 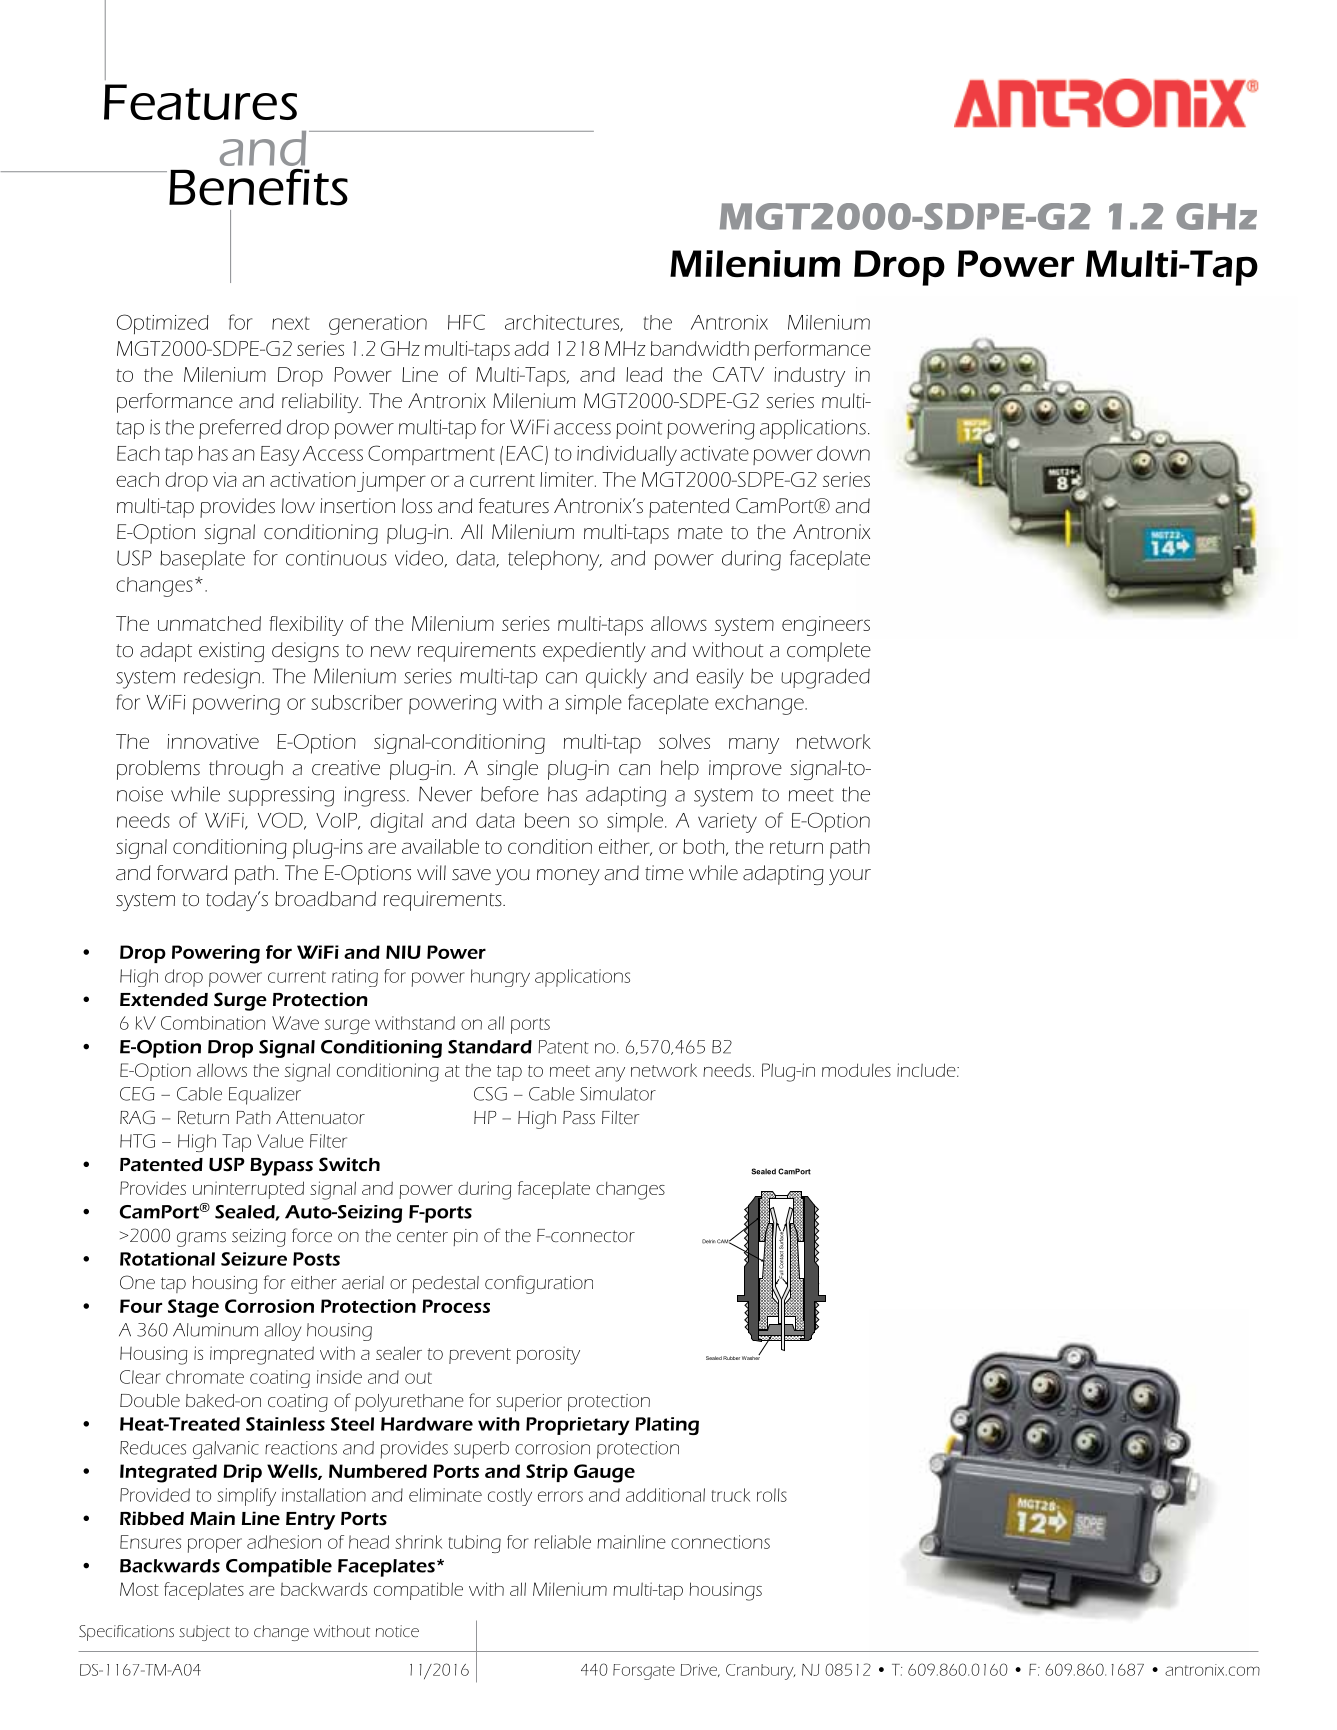 I want to click on bandwidth, so click(x=700, y=348).
